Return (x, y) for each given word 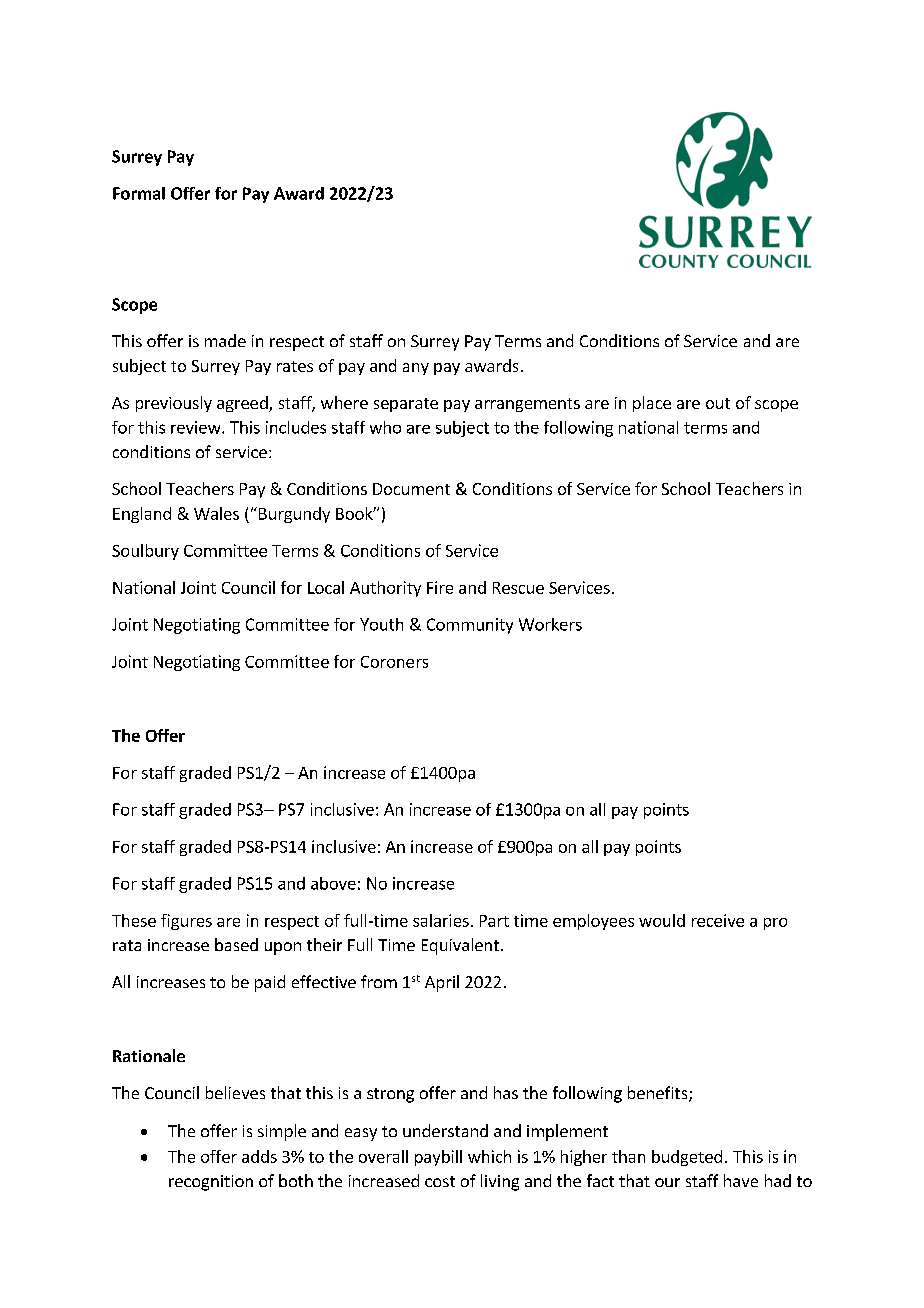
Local (326, 587)
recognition (211, 1183)
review (197, 427)
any (416, 369)
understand (445, 1130)
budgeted (687, 1158)
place (652, 404)
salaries (441, 920)
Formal (139, 193)
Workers (550, 624)
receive (718, 920)
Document (411, 489)
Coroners (394, 662)
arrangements (527, 405)
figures (186, 922)
